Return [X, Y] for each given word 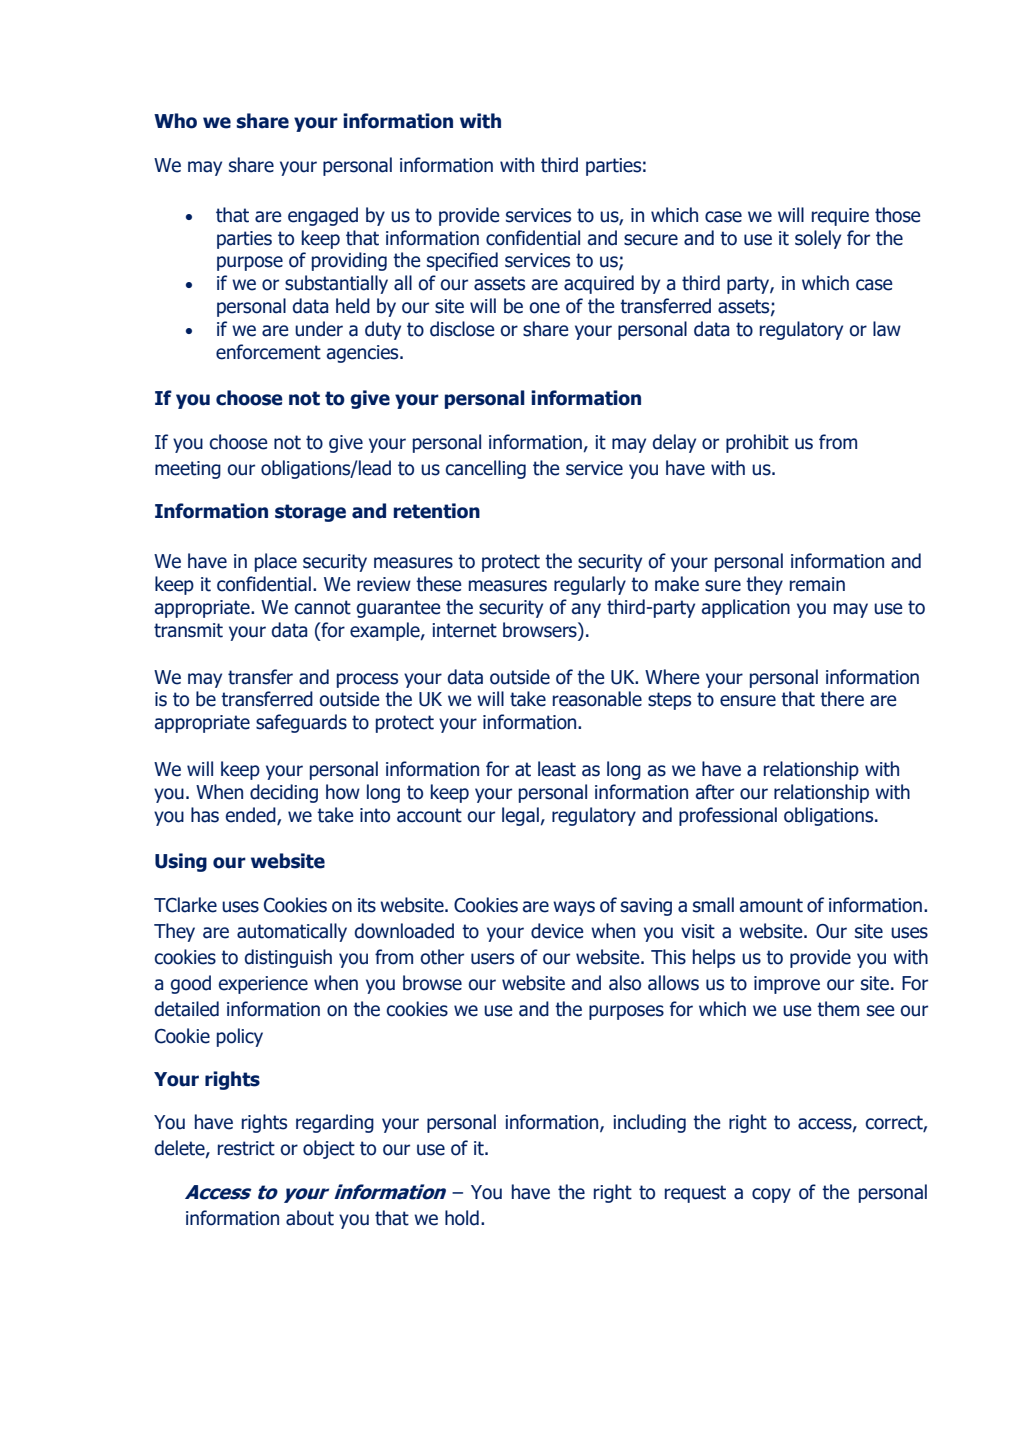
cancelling [486, 469]
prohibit [757, 443]
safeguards [301, 723]
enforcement [268, 352]
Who [175, 121]
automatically [292, 932]
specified [462, 261]
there [842, 699]
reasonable [597, 699]
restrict [246, 1148]
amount [771, 905]
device [557, 931]
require [840, 217]
